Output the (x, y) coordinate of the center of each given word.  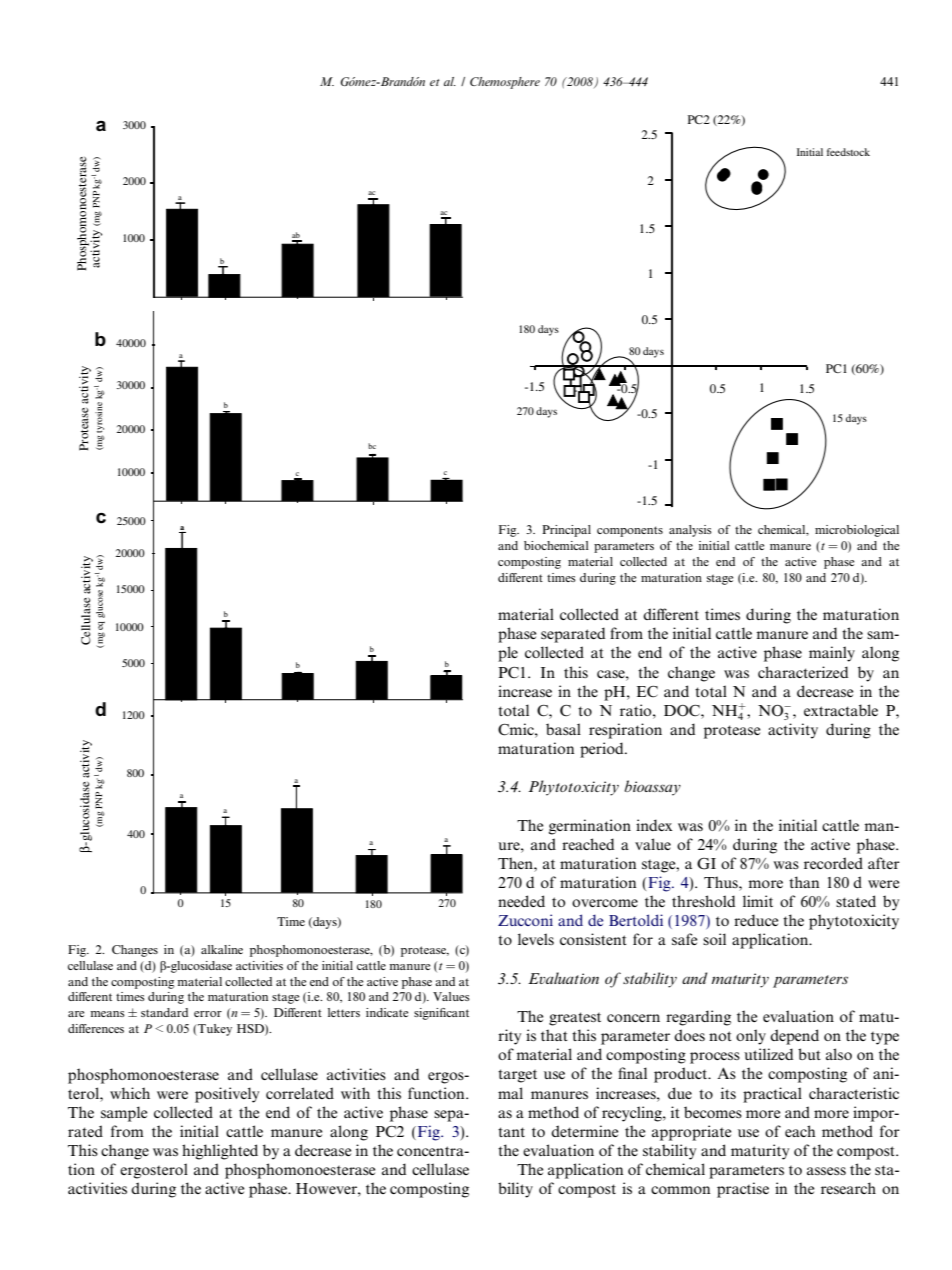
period (603, 750)
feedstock (848, 152)
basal (563, 729)
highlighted (220, 1152)
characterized (803, 672)
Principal (566, 531)
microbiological (857, 531)
